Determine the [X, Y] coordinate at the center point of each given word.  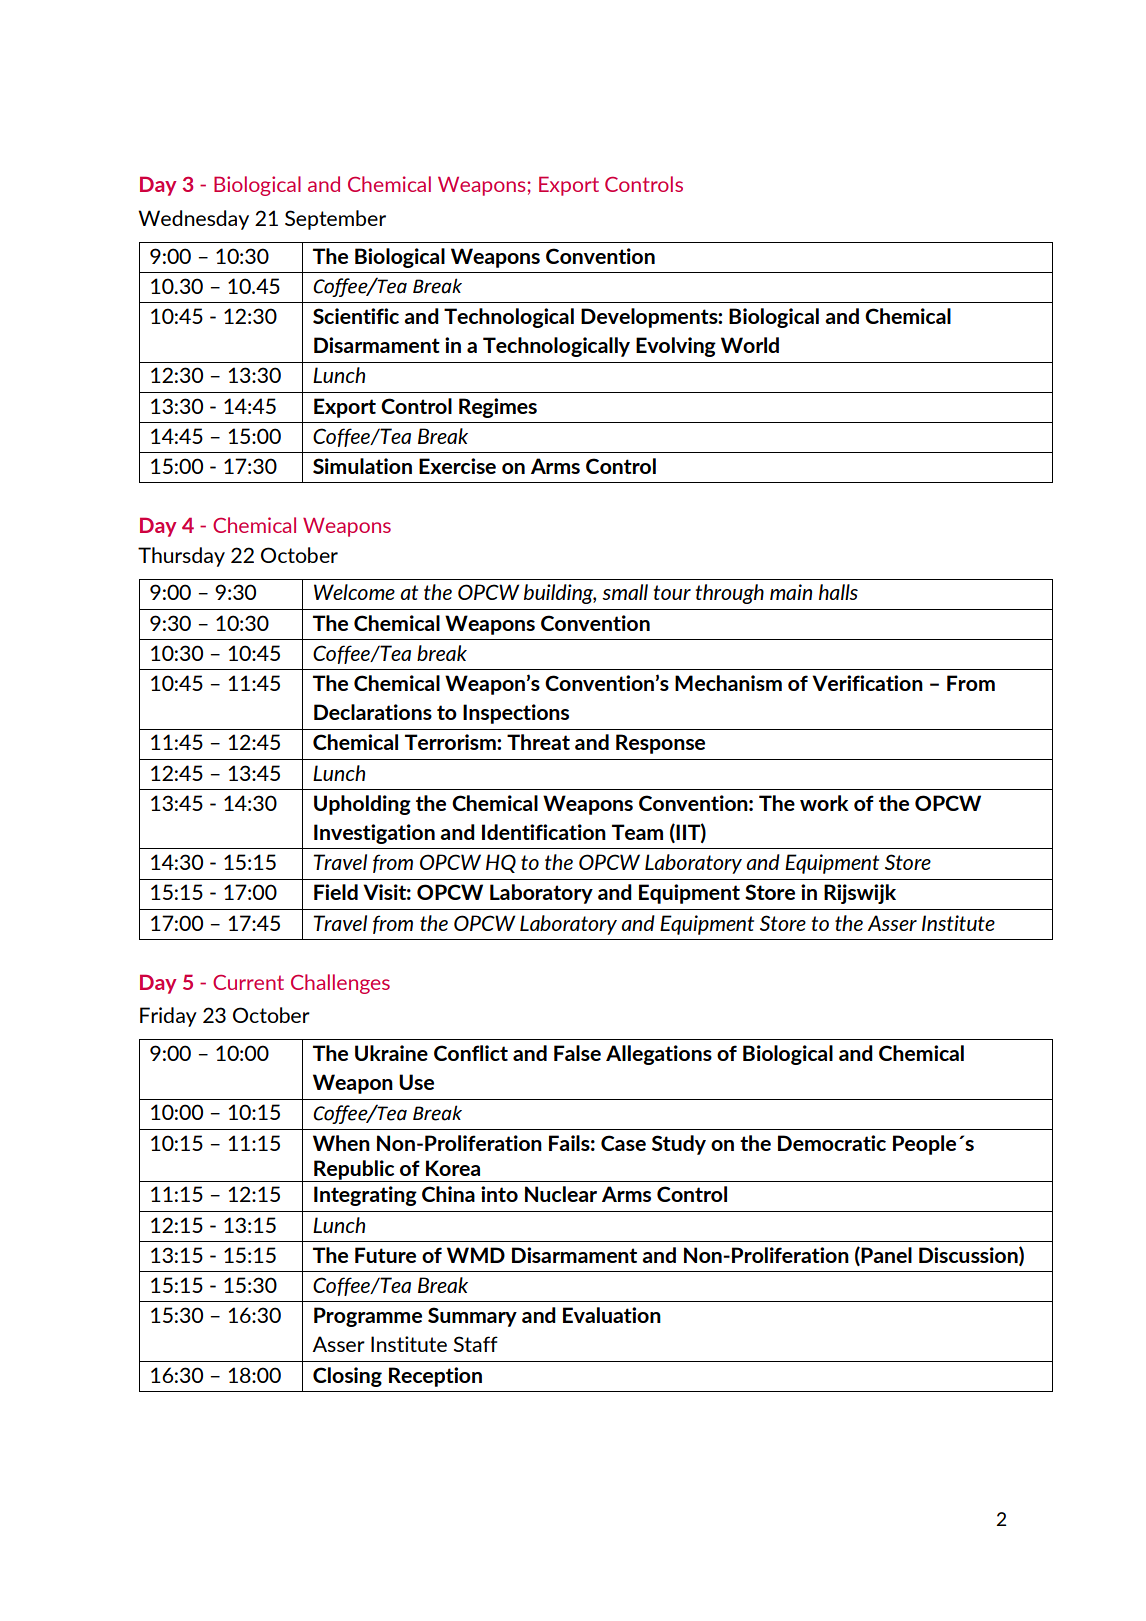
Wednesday [193, 220]
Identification [544, 832]
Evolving [676, 347]
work [824, 803]
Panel [886, 1255]
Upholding [362, 805]
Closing [347, 1377]
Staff [476, 1344]
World [750, 345]
